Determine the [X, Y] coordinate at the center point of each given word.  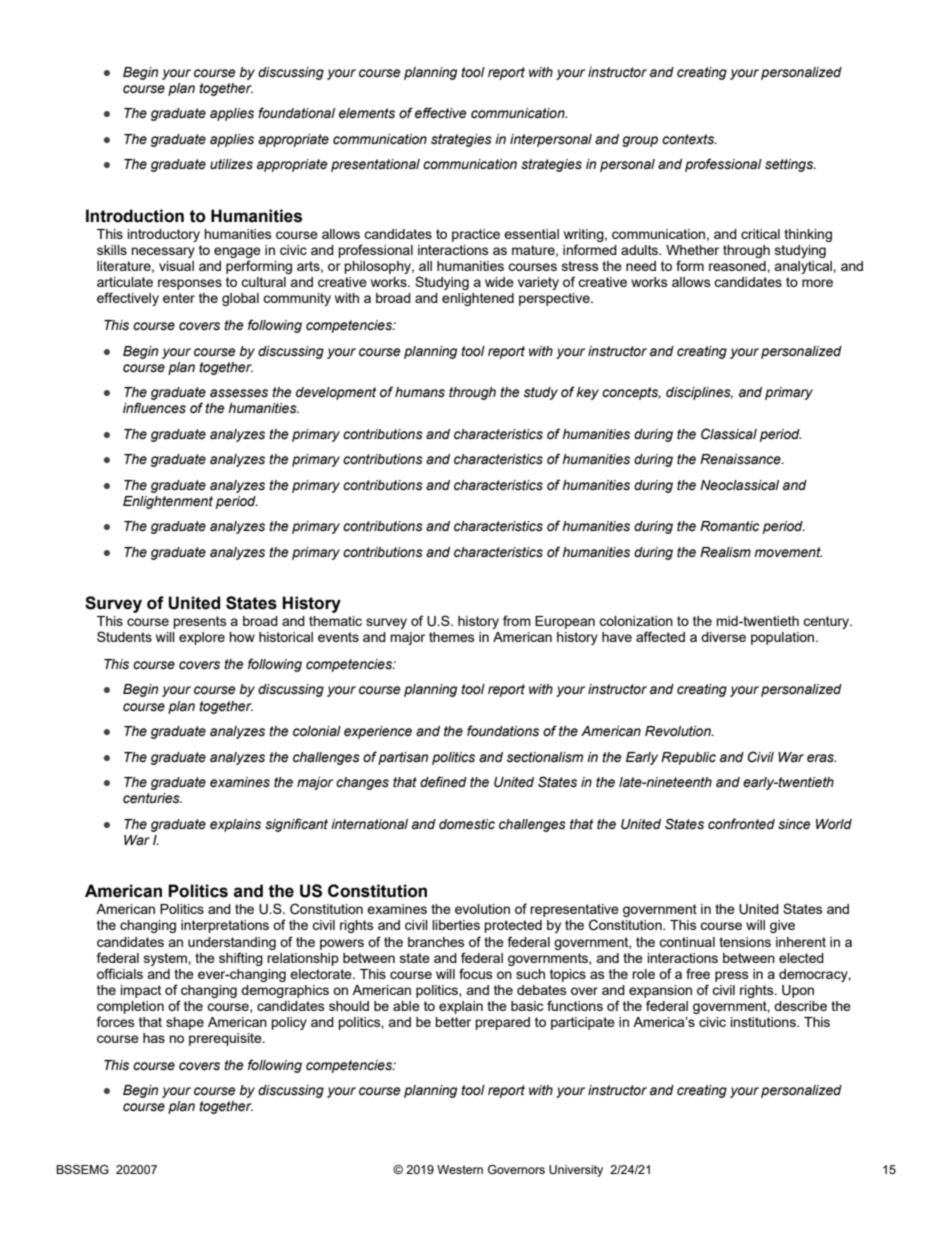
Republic [688, 758]
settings [790, 165]
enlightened [478, 299]
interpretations [225, 926]
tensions [745, 942]
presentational [375, 165]
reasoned [738, 266]
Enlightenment [168, 502]
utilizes [231, 164]
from [517, 620]
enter [179, 298]
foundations [503, 731]
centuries [152, 798]
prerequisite [226, 1039]
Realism [725, 552]
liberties [456, 925]
